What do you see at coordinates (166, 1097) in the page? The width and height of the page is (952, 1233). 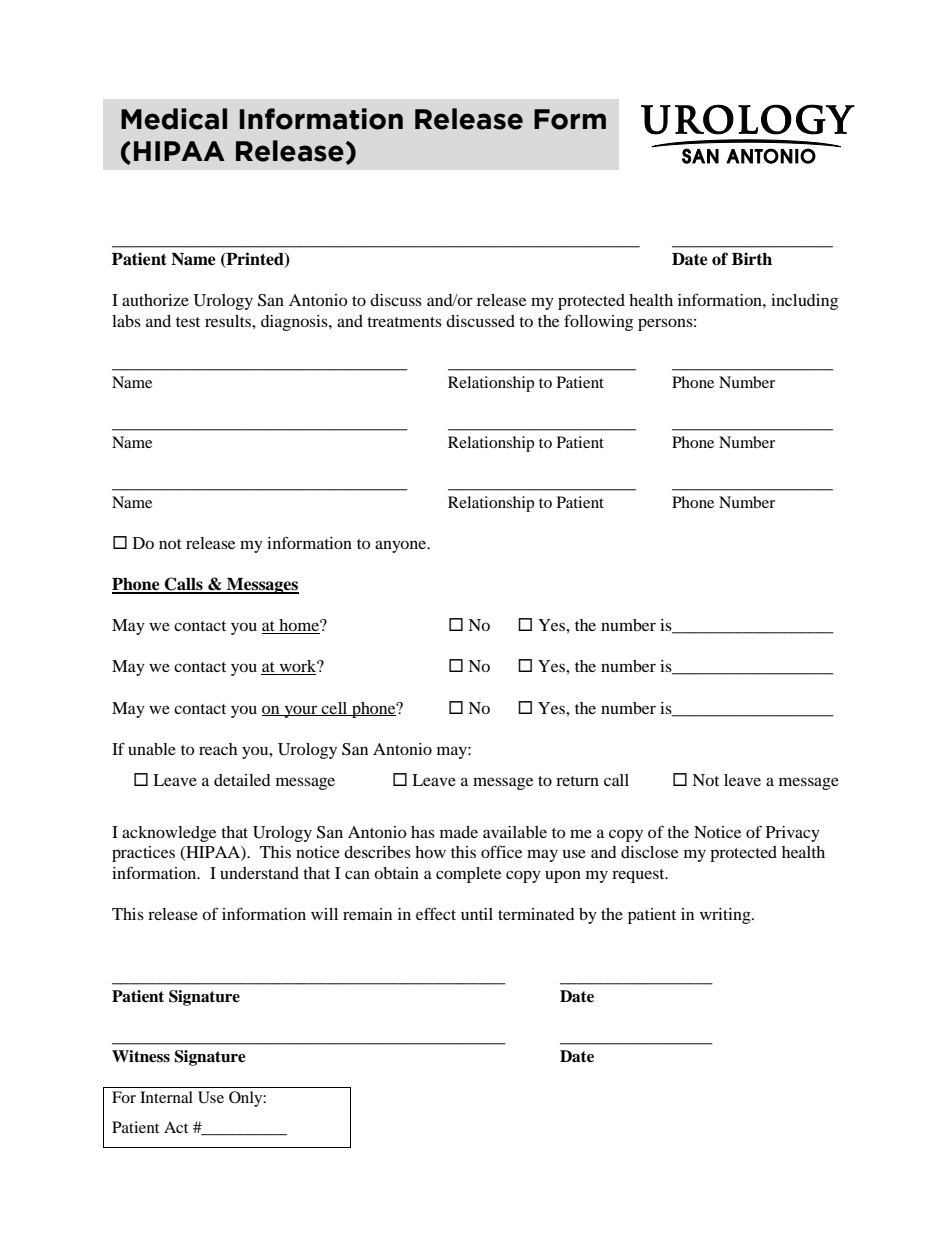 I see `Internal` at bounding box center [166, 1097].
